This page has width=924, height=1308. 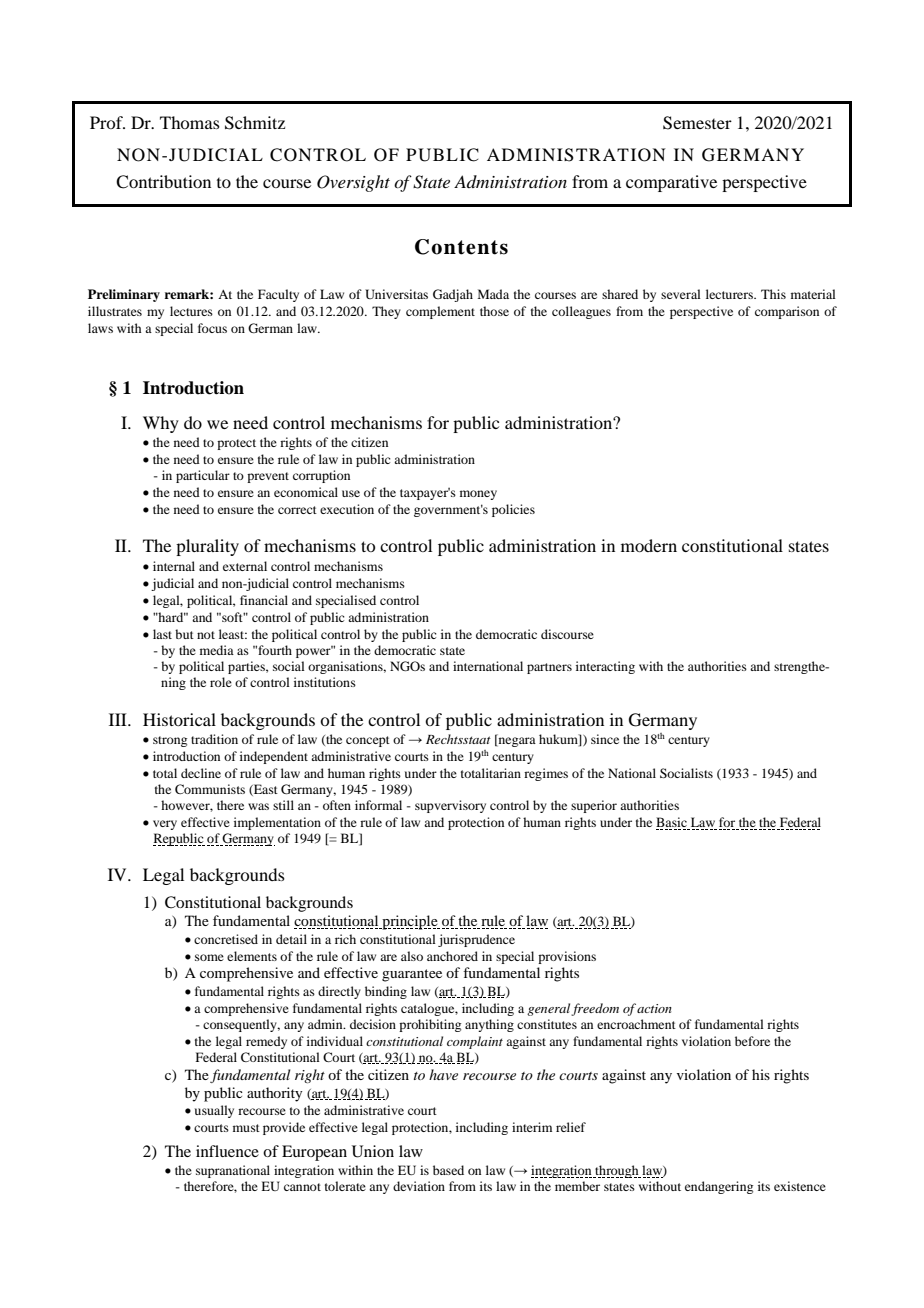 What do you see at coordinates (549, 668) in the page?
I see `partners` at bounding box center [549, 668].
